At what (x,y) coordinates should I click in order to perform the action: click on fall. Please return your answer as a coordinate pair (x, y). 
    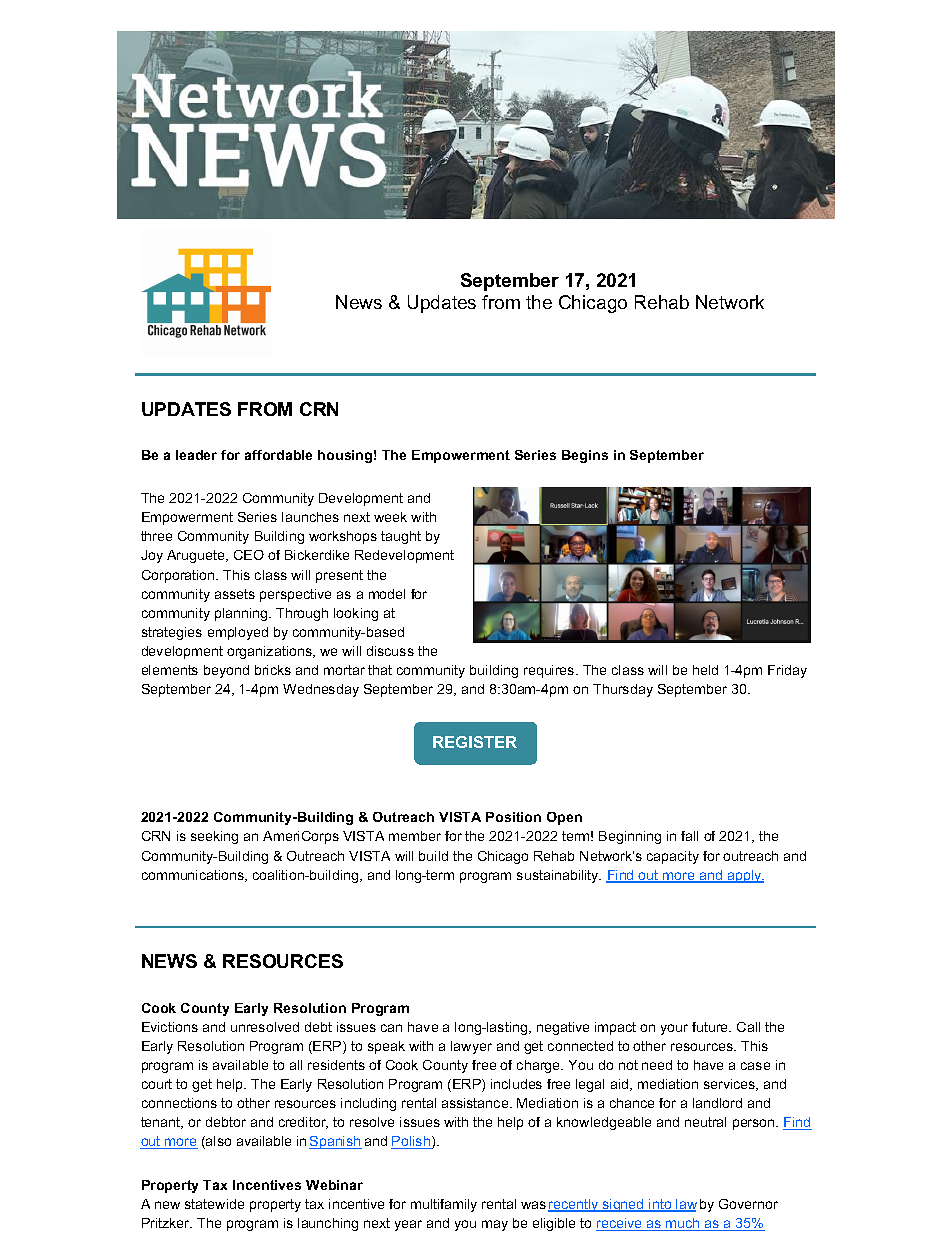
    Looking at the image, I should click on (689, 836).
